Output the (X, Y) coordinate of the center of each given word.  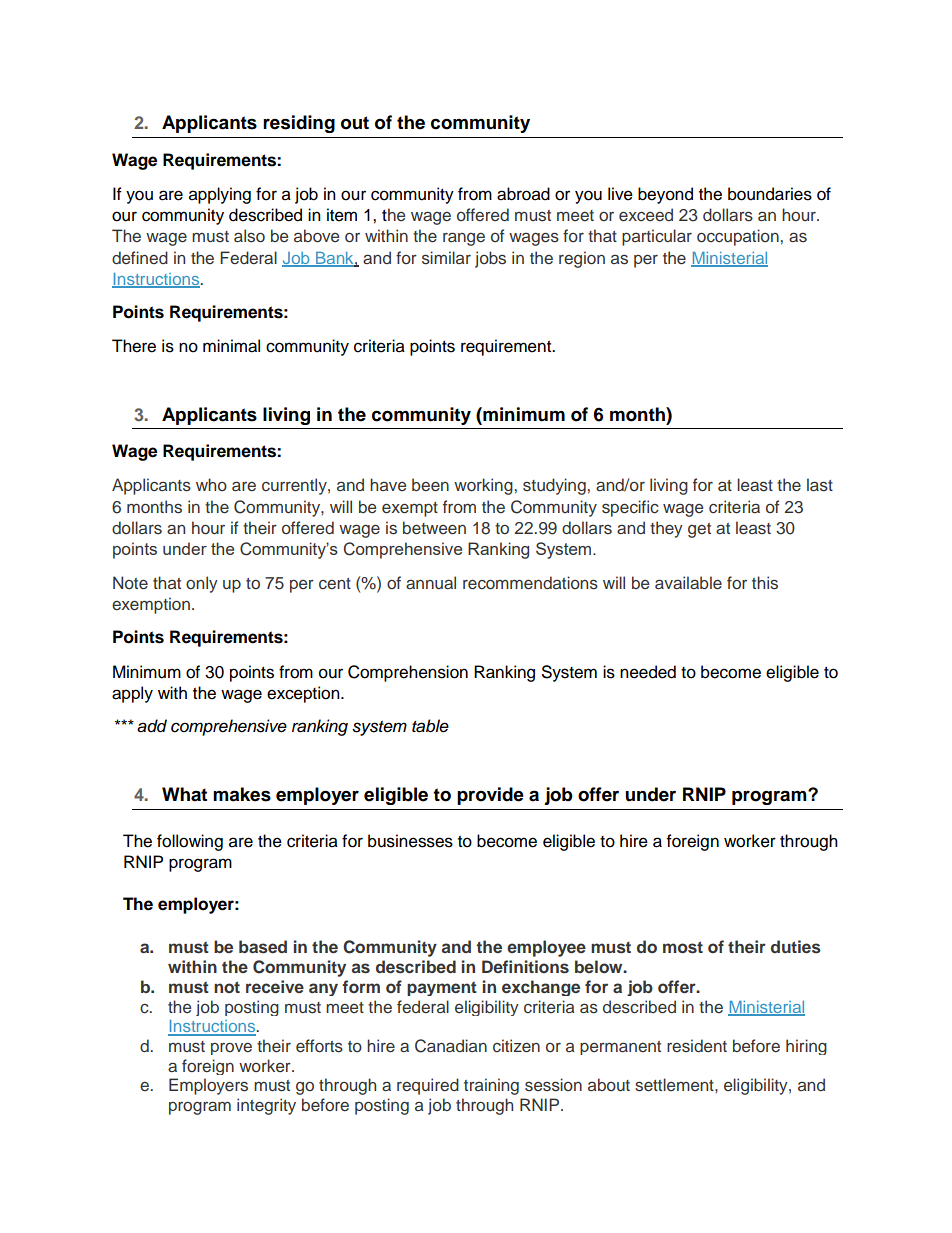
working (483, 486)
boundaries (770, 194)
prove (231, 1049)
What (184, 794)
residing (299, 124)
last (820, 485)
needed (648, 672)
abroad (523, 194)
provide (490, 796)
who (211, 484)
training (491, 1086)
